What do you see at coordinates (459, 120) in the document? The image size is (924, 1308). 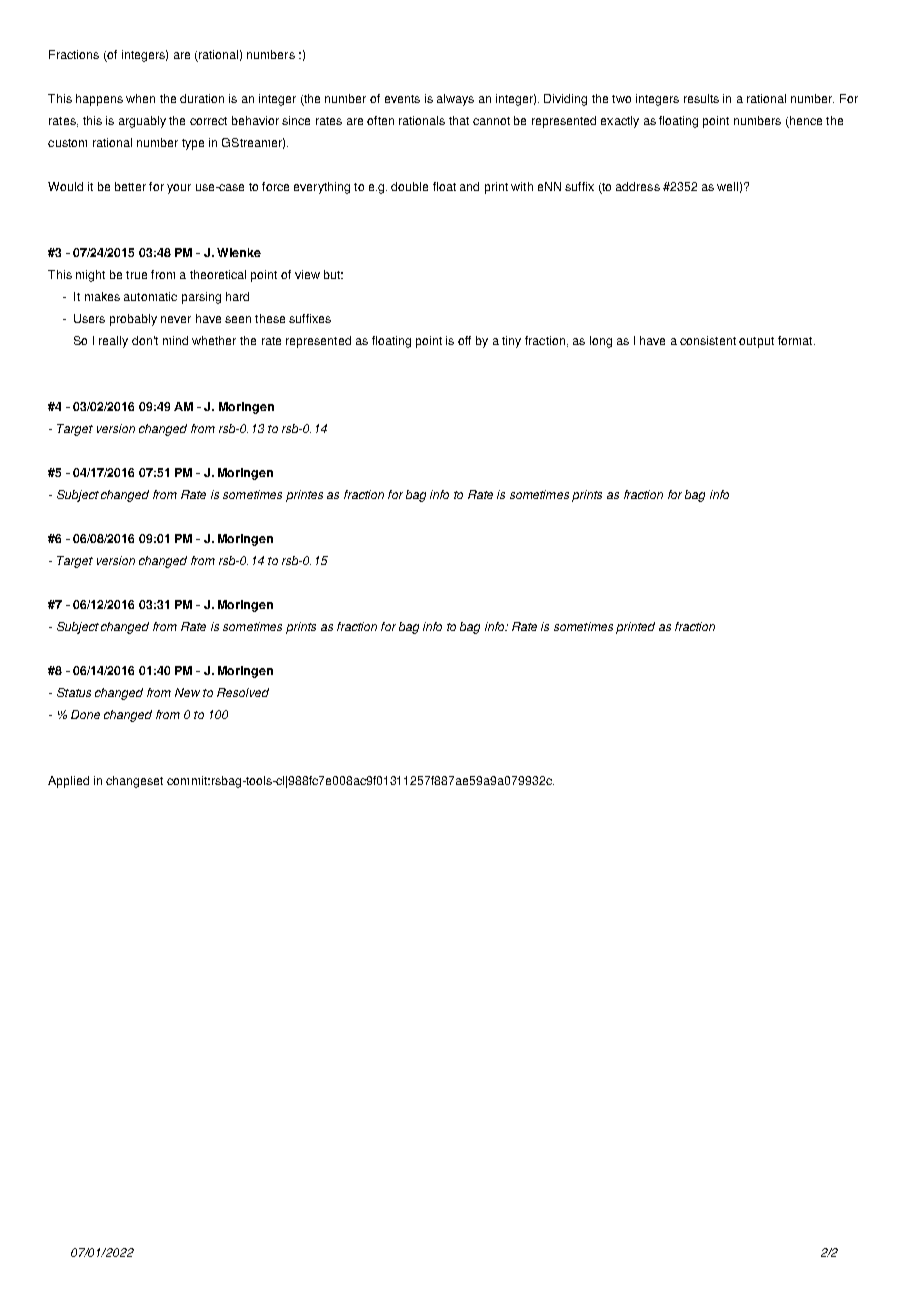 I see `that` at bounding box center [459, 120].
